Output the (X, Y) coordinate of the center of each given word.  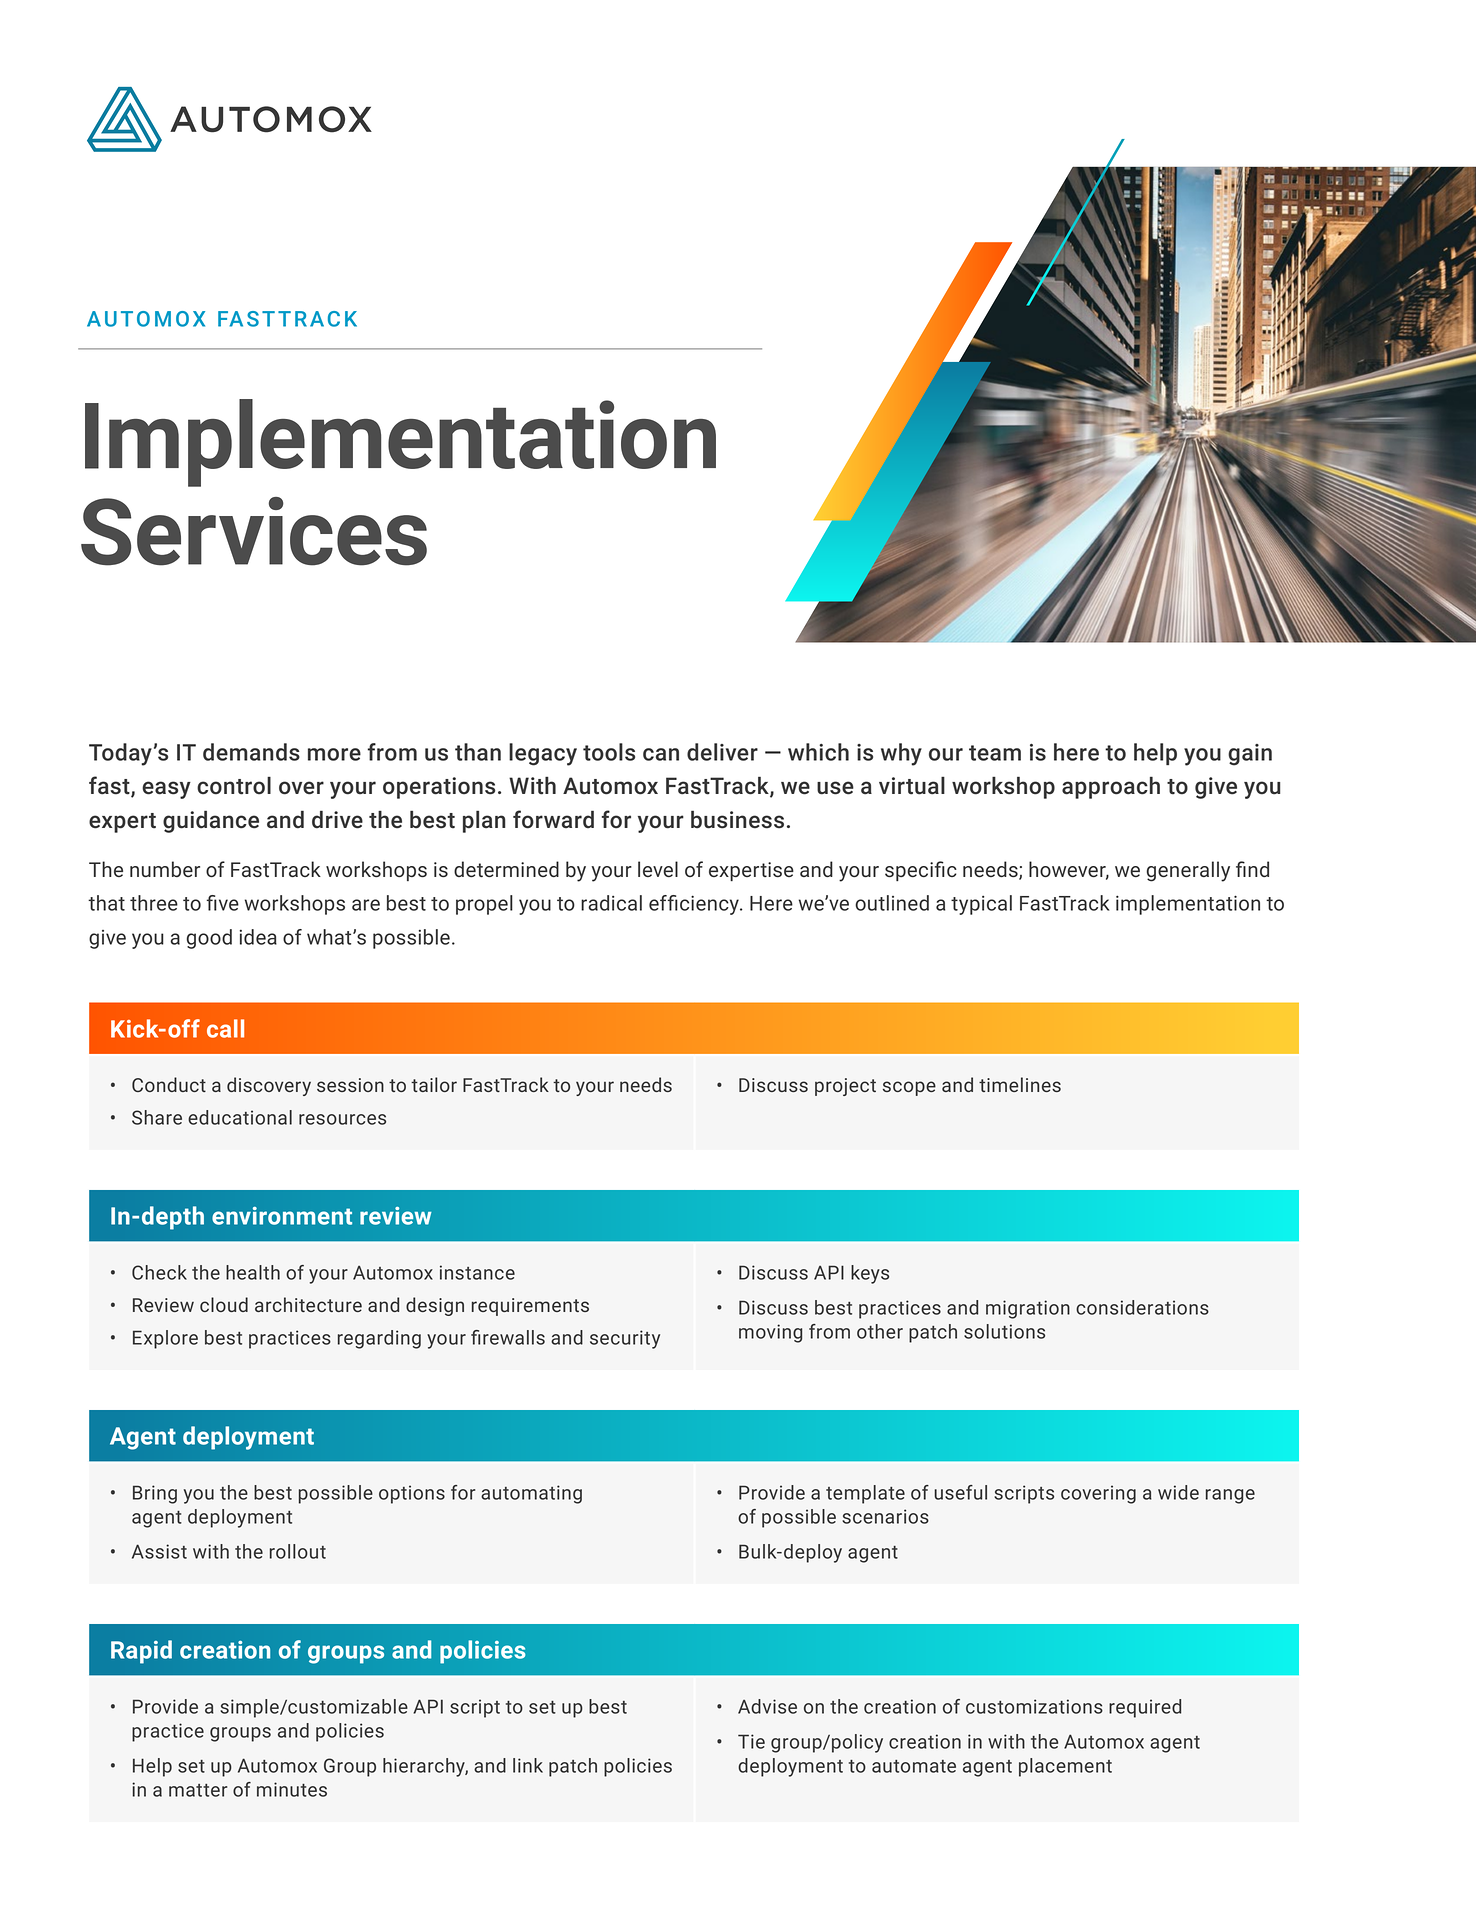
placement (1065, 1767)
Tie (751, 1741)
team (995, 753)
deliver (722, 752)
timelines (1020, 1084)
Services (254, 531)
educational (240, 1117)
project (845, 1087)
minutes (292, 1789)
